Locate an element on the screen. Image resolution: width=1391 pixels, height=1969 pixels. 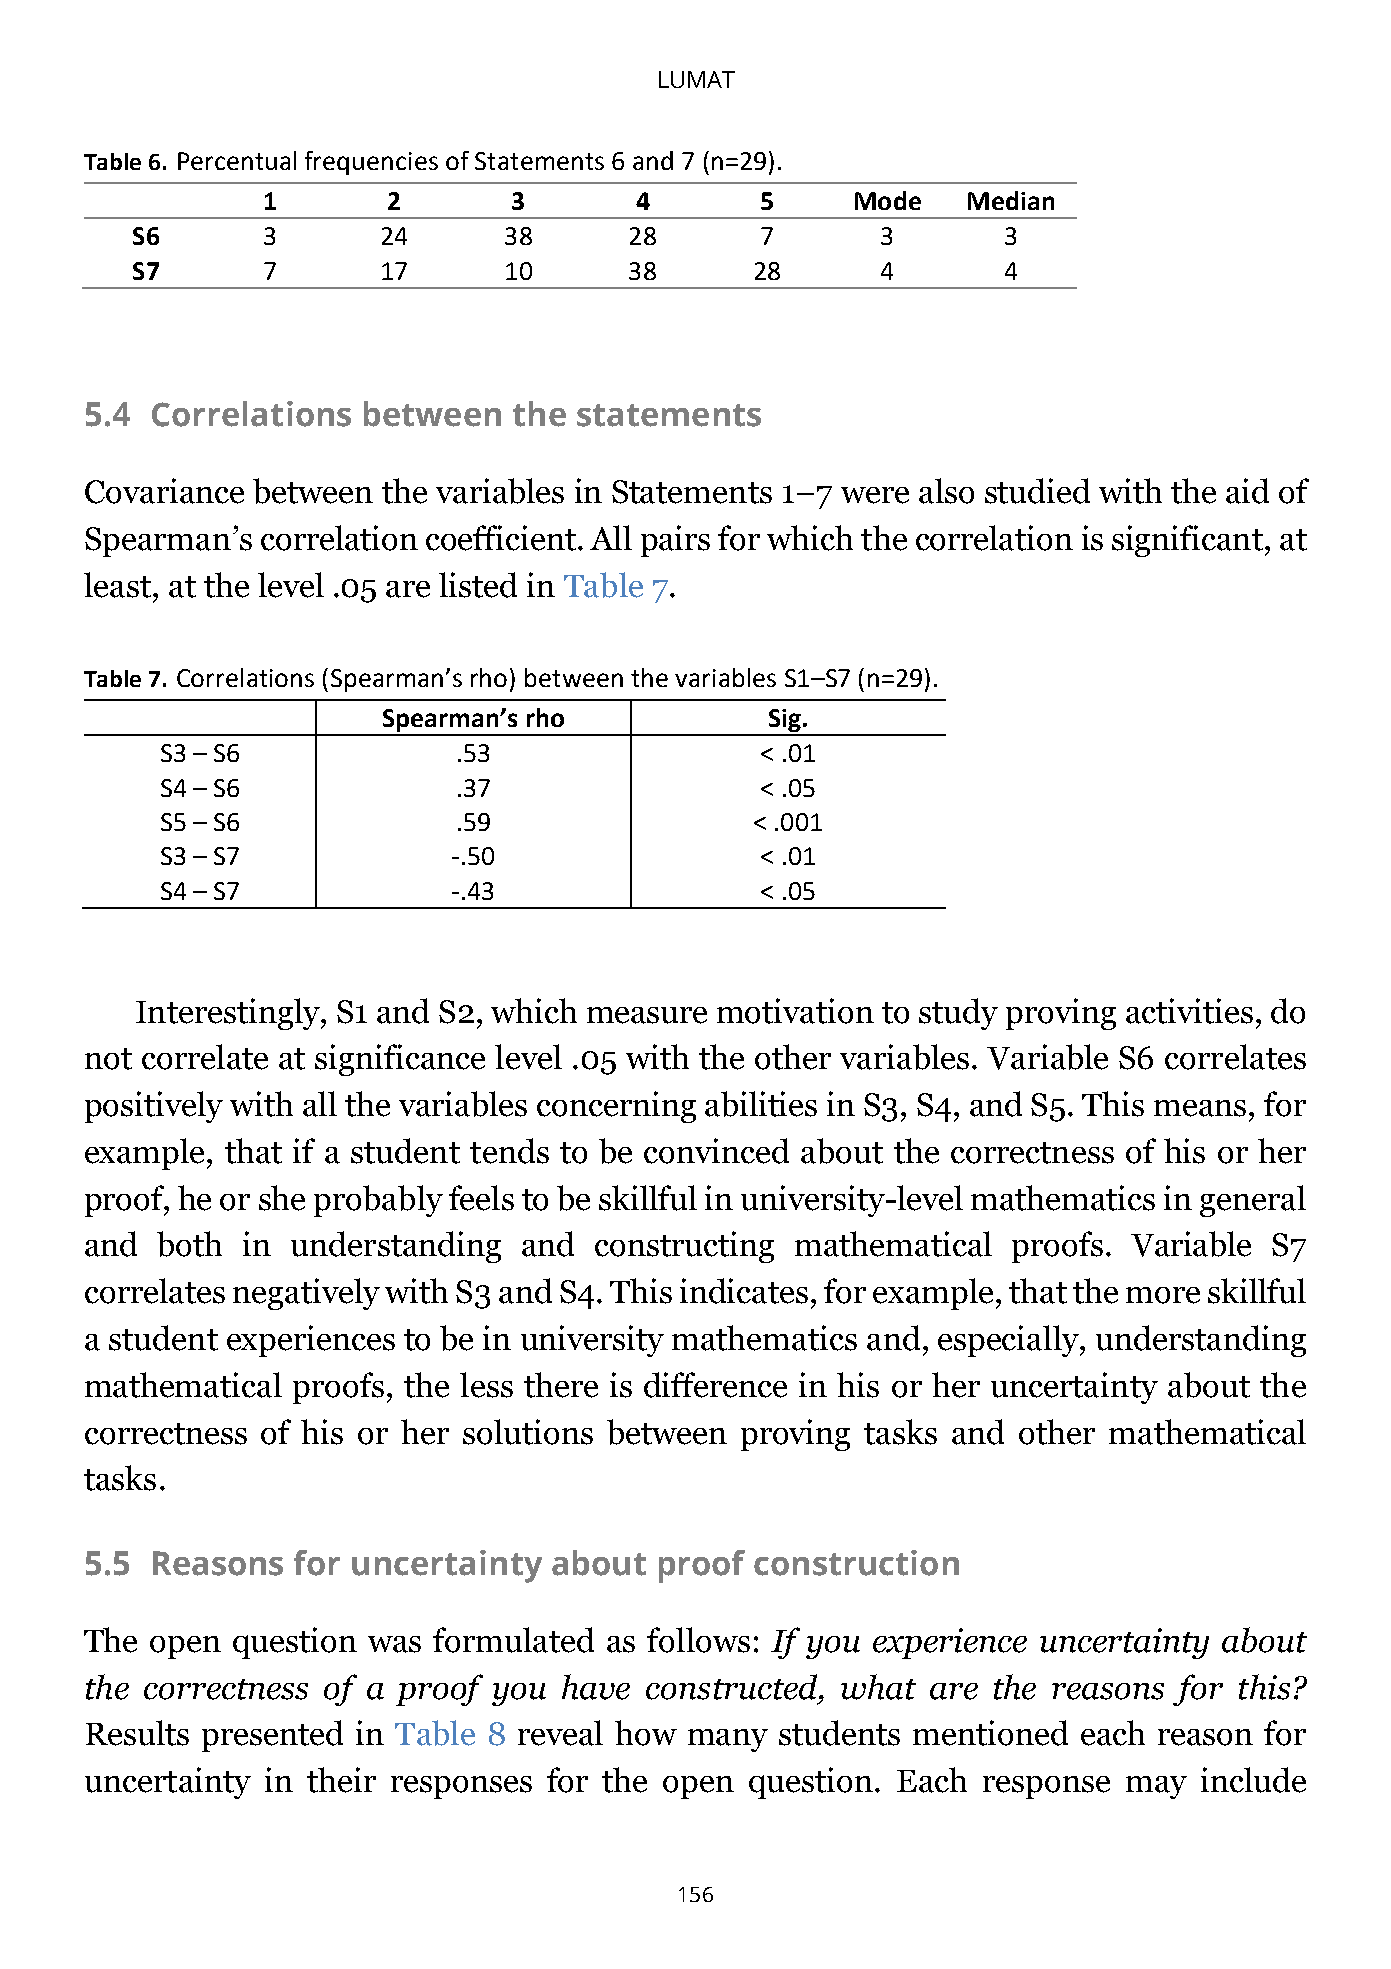
how is located at coordinates (646, 1733).
